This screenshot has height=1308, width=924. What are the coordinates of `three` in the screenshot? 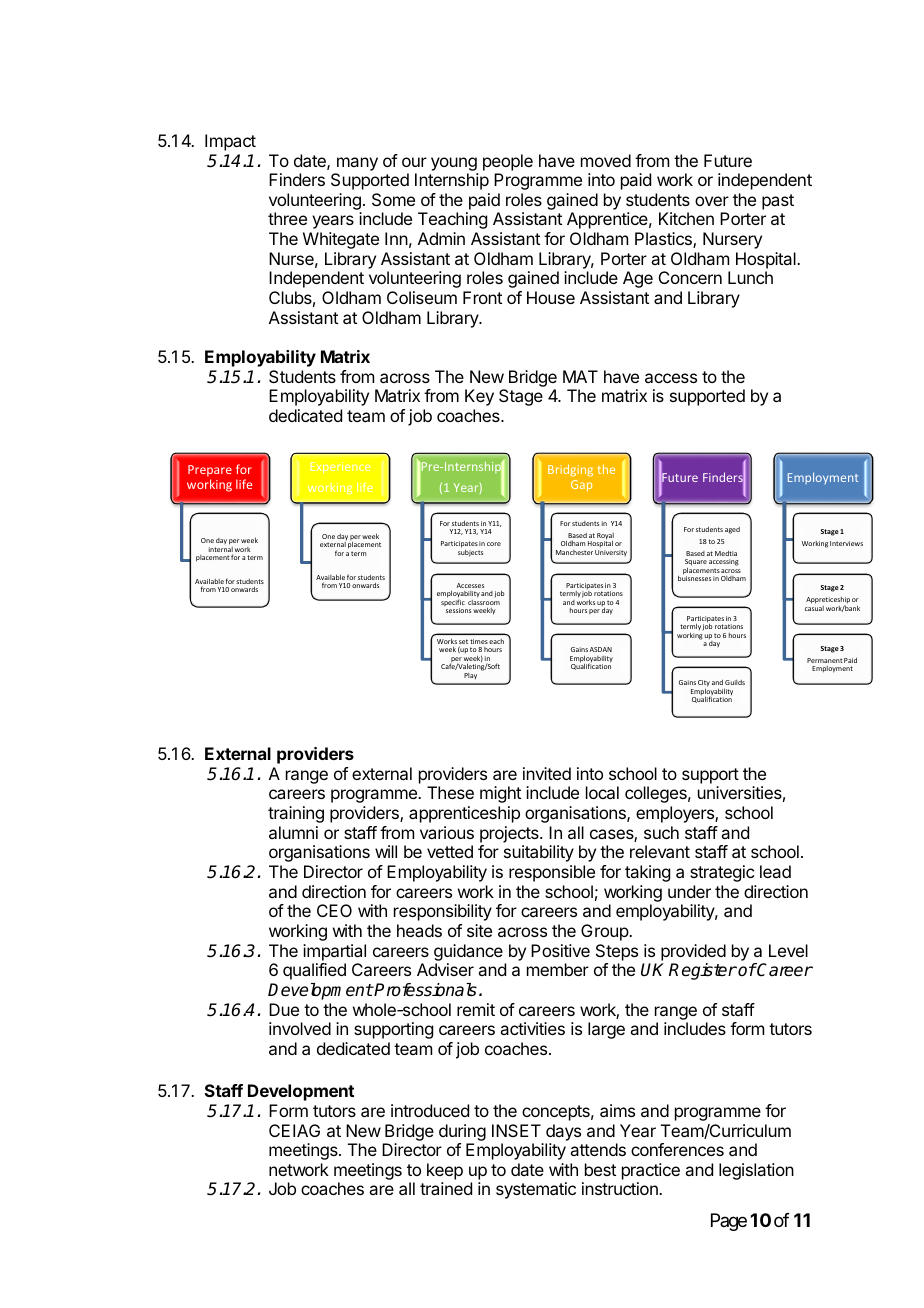 It's located at (287, 218).
